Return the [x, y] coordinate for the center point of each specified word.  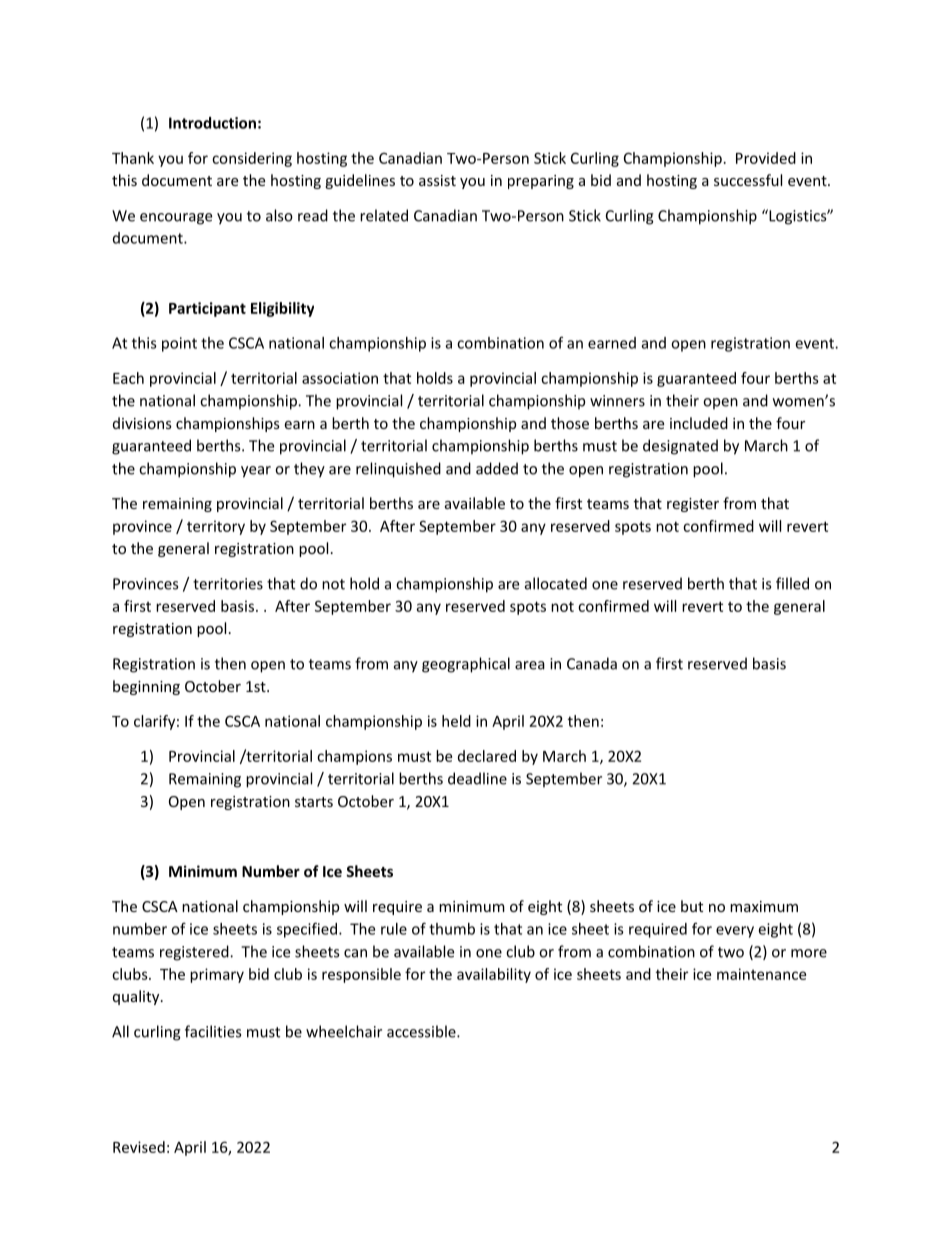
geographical [466, 665]
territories [228, 584]
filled [792, 583]
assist [437, 180]
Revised [139, 1147]
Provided [766, 158]
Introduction [212, 123]
